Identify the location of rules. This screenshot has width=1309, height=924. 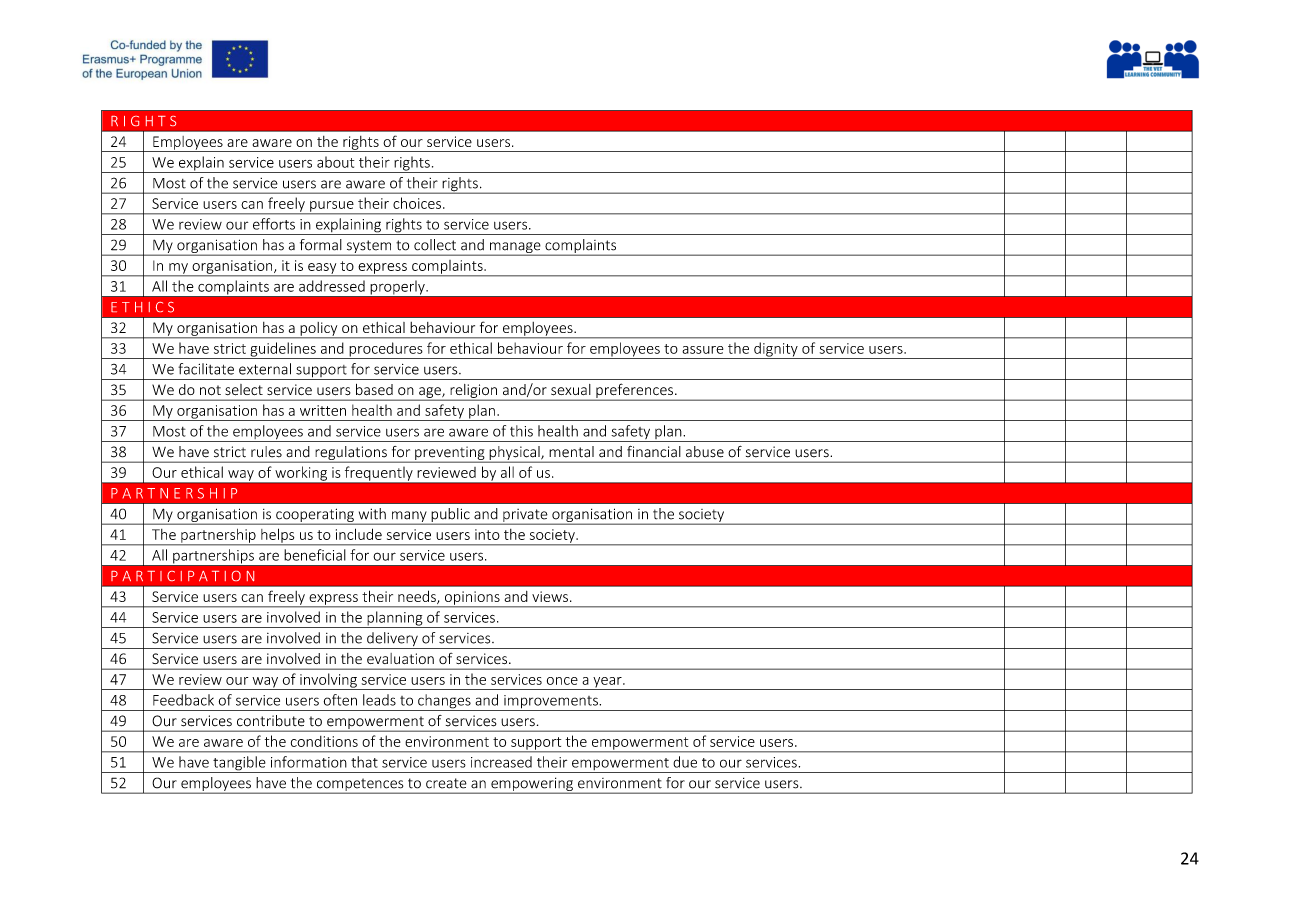
(266, 451).
